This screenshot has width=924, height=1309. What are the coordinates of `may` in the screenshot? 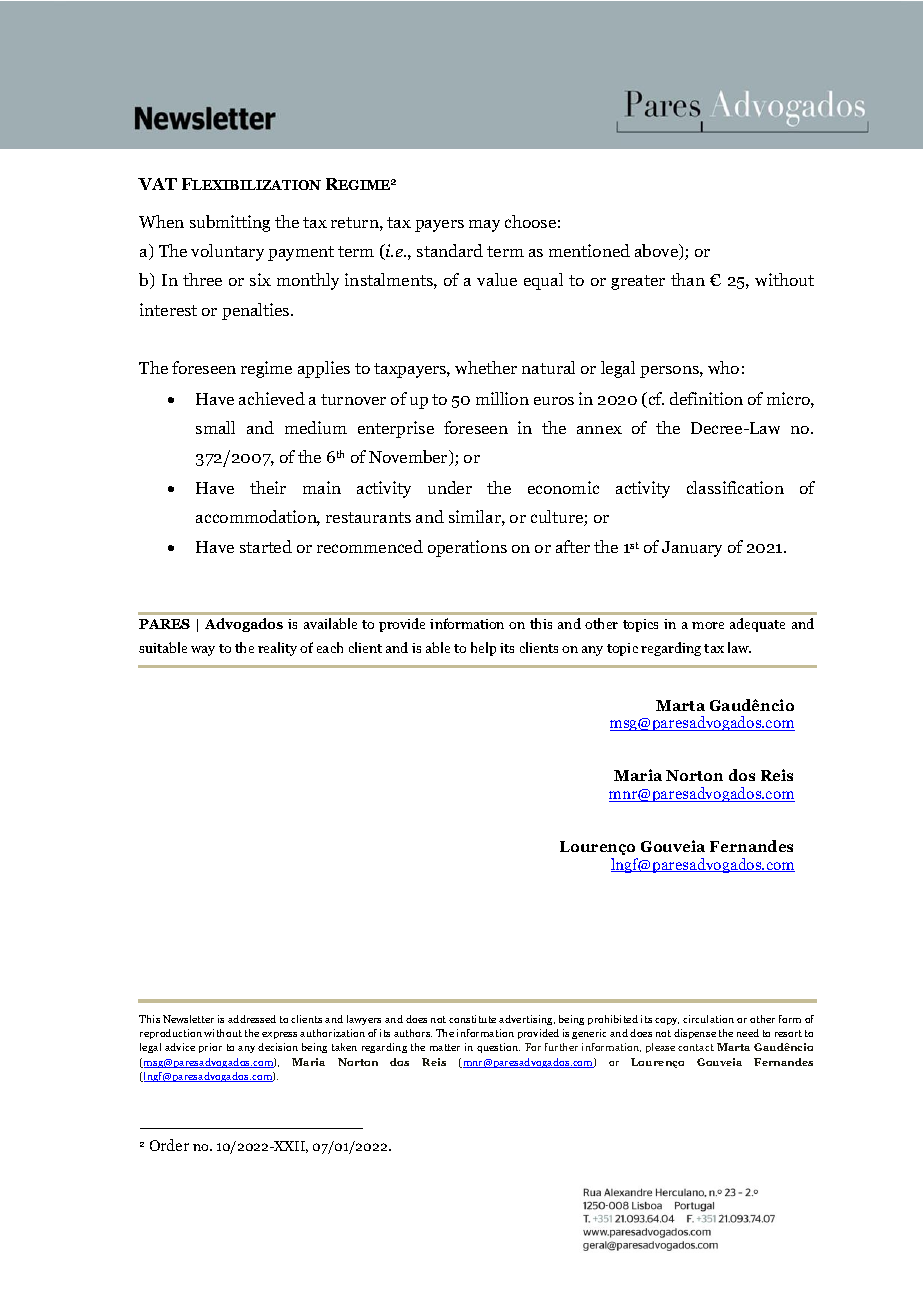 It's located at (484, 226).
